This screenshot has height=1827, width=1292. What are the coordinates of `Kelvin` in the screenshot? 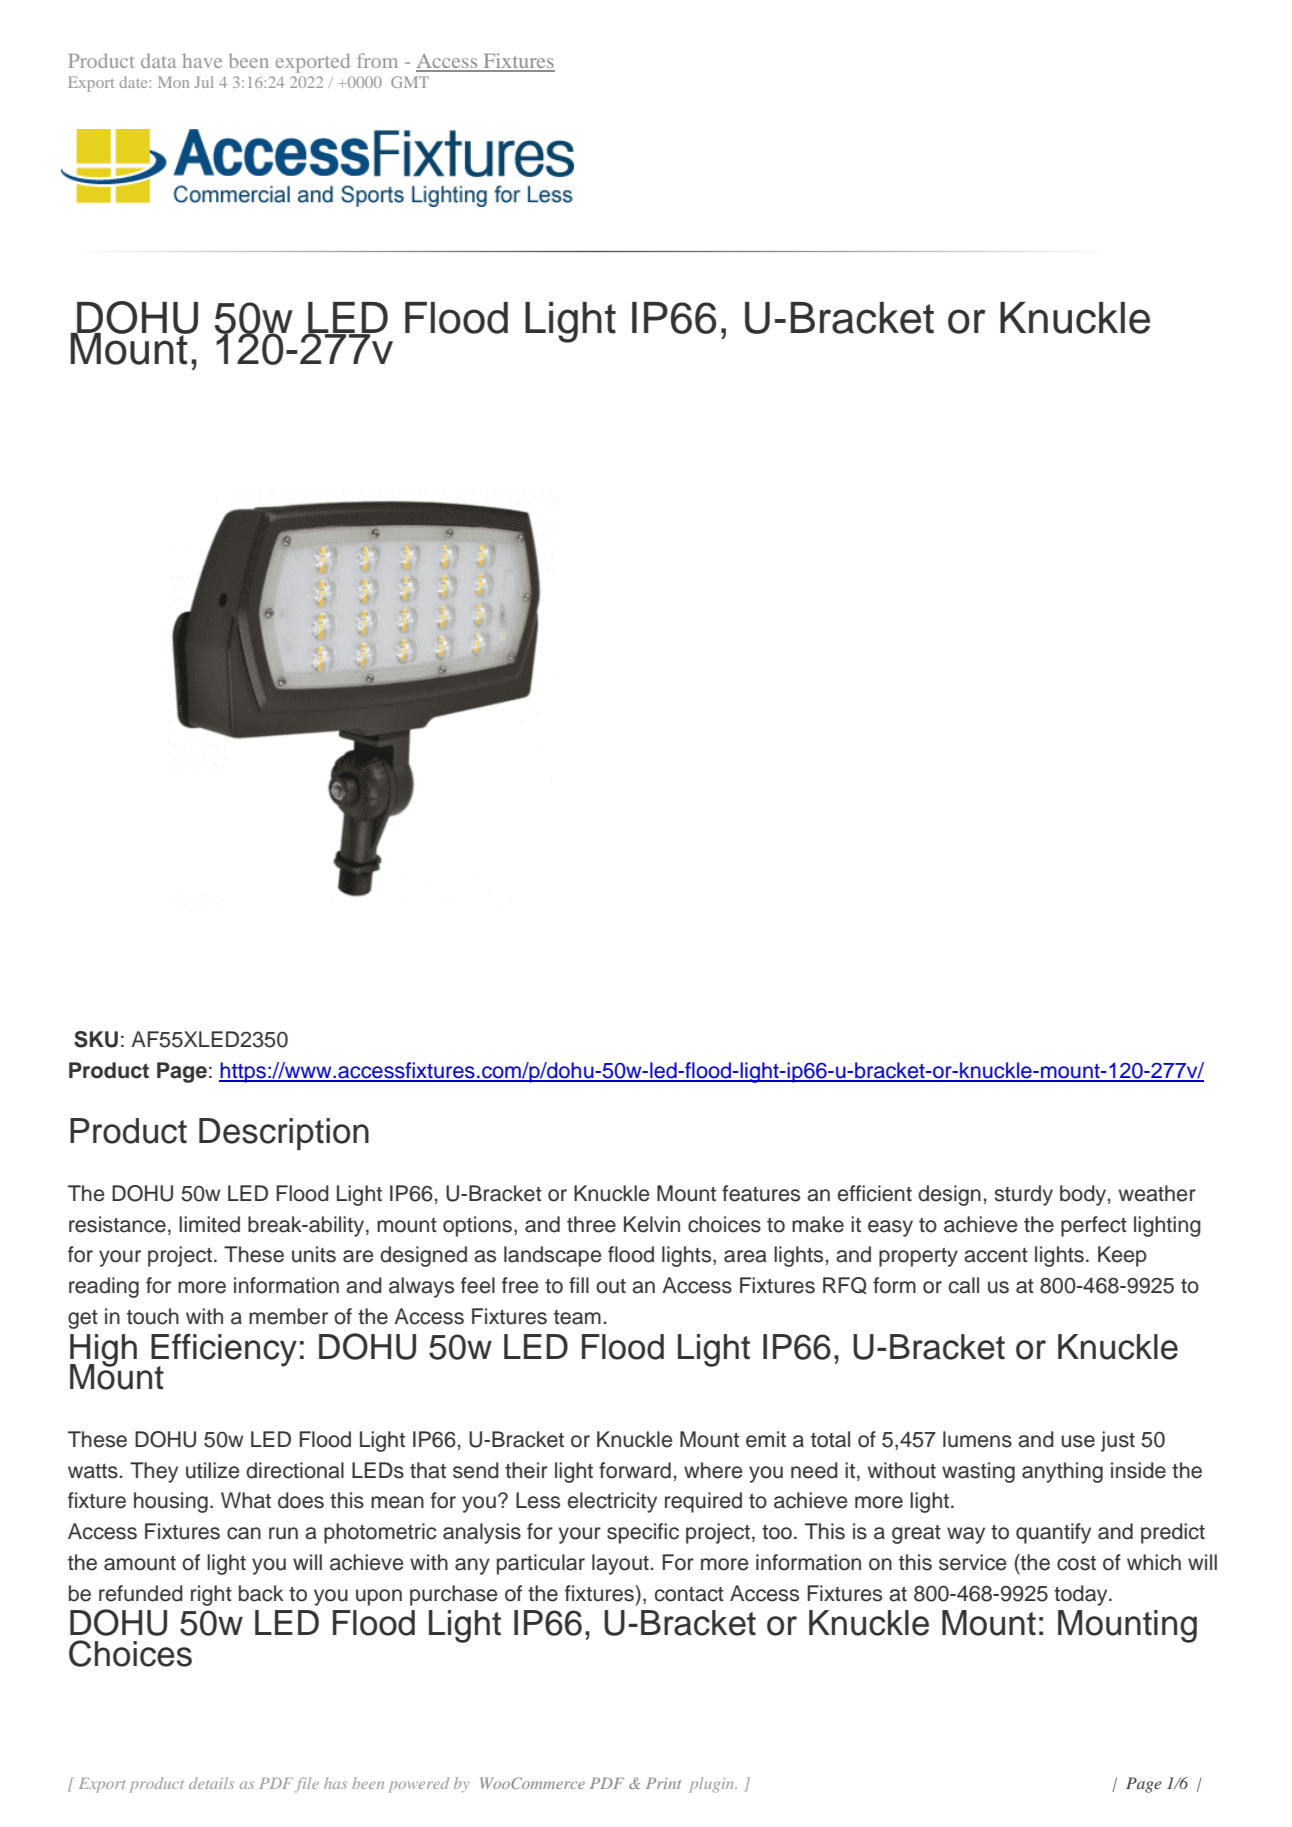 It's located at (652, 1224).
